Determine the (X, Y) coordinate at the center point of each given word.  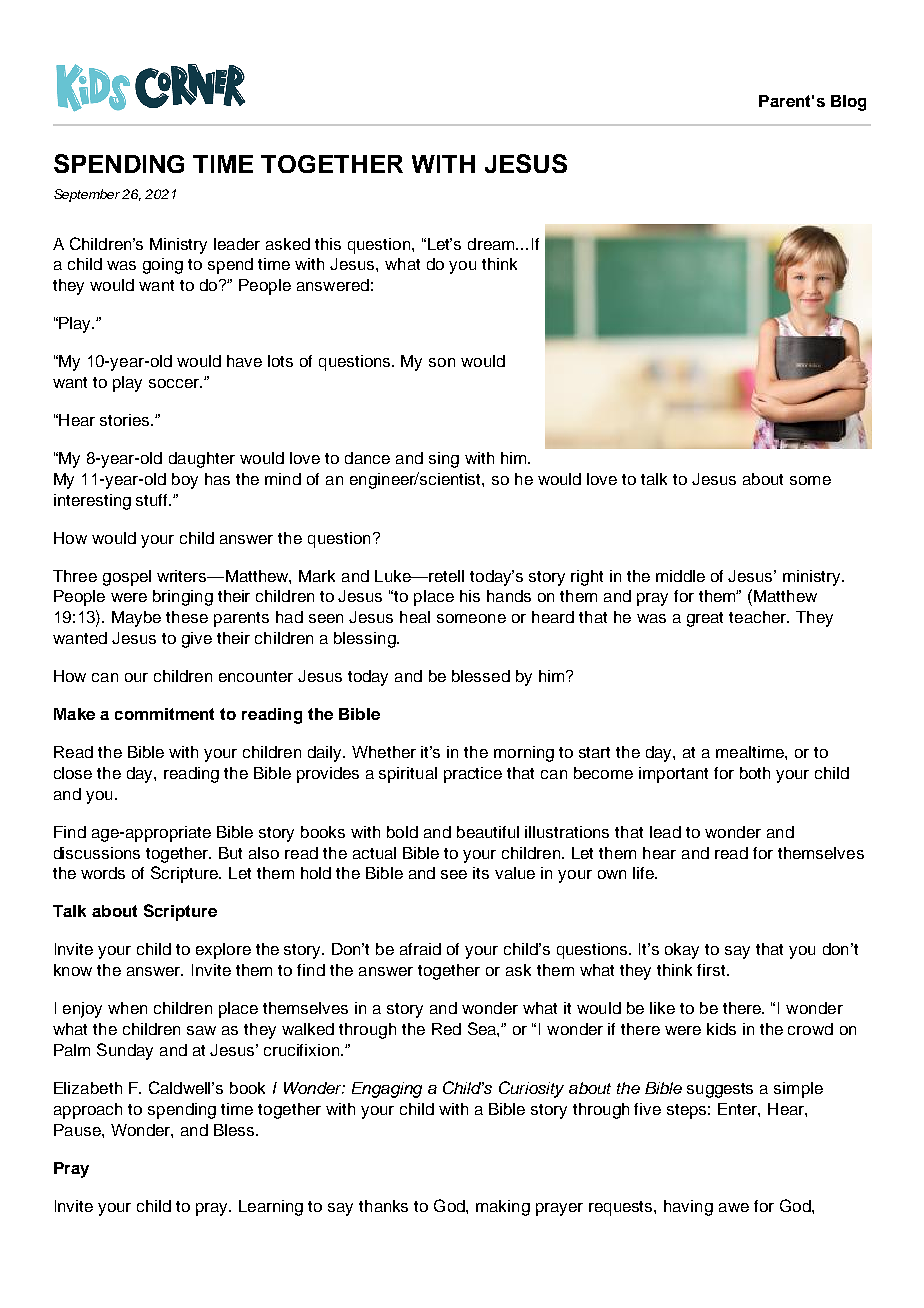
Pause (78, 1130)
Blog (848, 103)
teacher (759, 617)
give (197, 640)
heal (415, 617)
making (503, 1208)
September (88, 195)
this (328, 244)
